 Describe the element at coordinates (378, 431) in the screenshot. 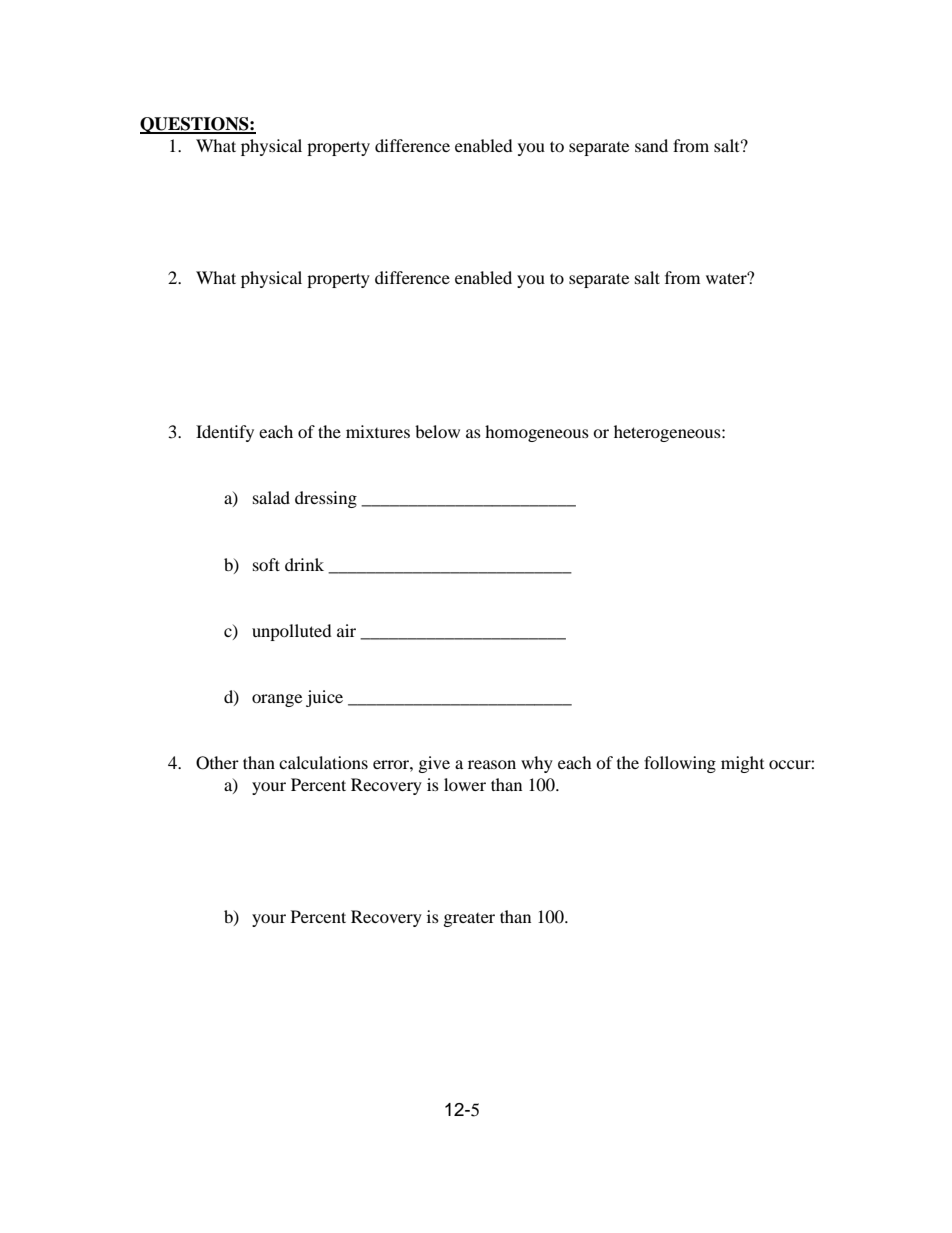

I see `mixtures` at that location.
